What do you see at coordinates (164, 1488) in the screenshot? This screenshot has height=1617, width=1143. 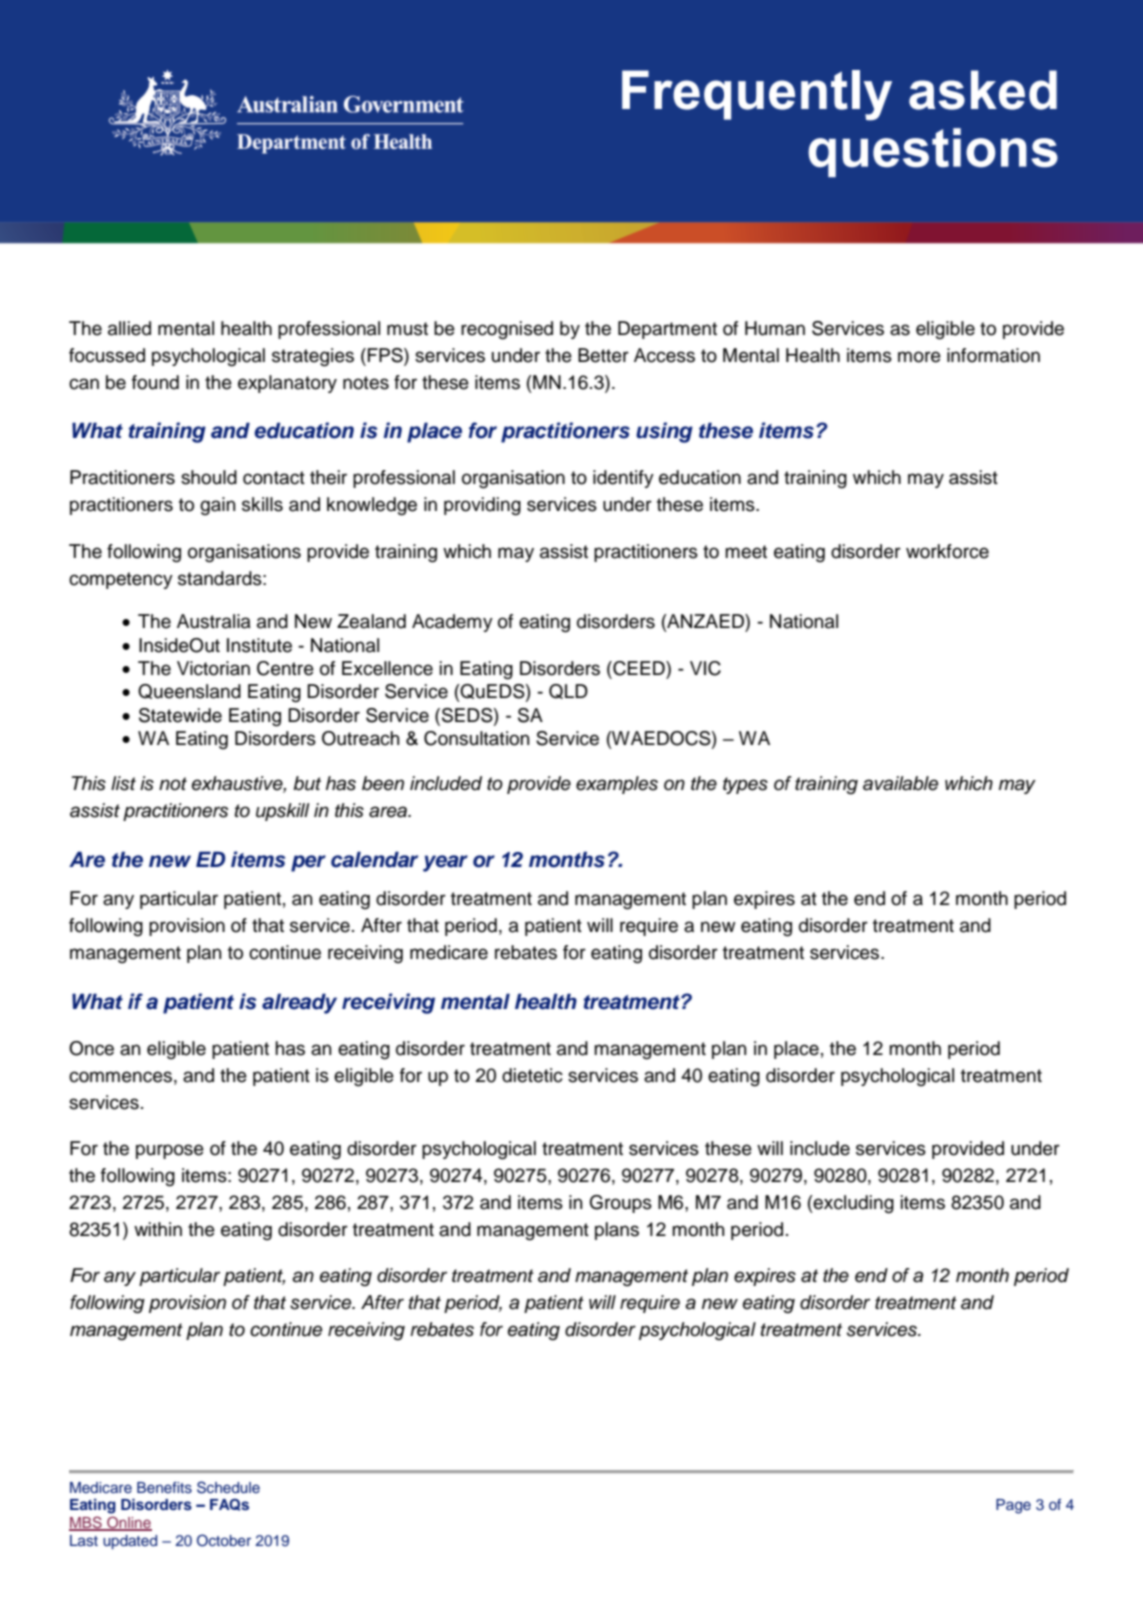 I see `Benefits` at bounding box center [164, 1488].
